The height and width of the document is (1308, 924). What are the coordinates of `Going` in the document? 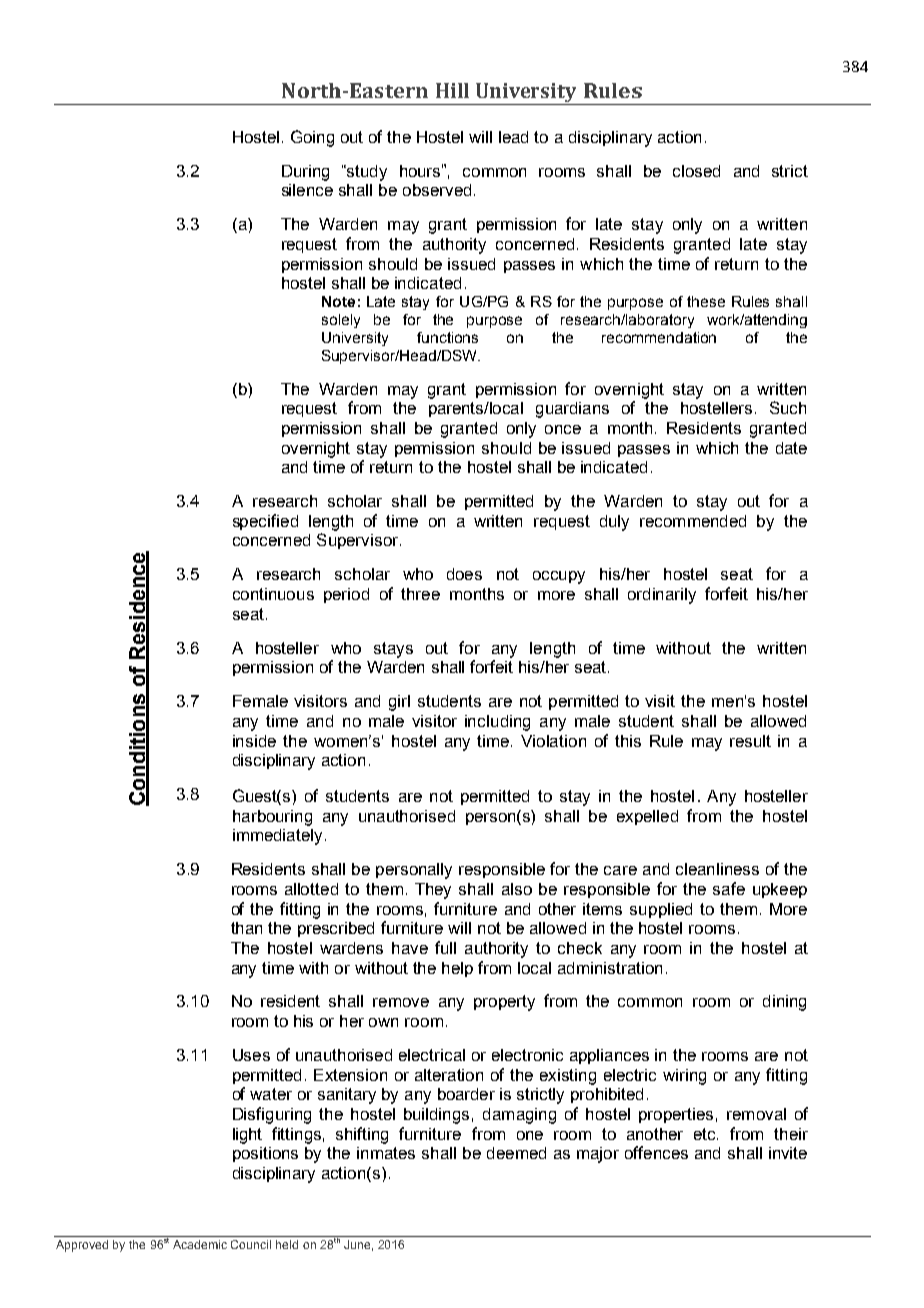 It's located at (312, 138).
